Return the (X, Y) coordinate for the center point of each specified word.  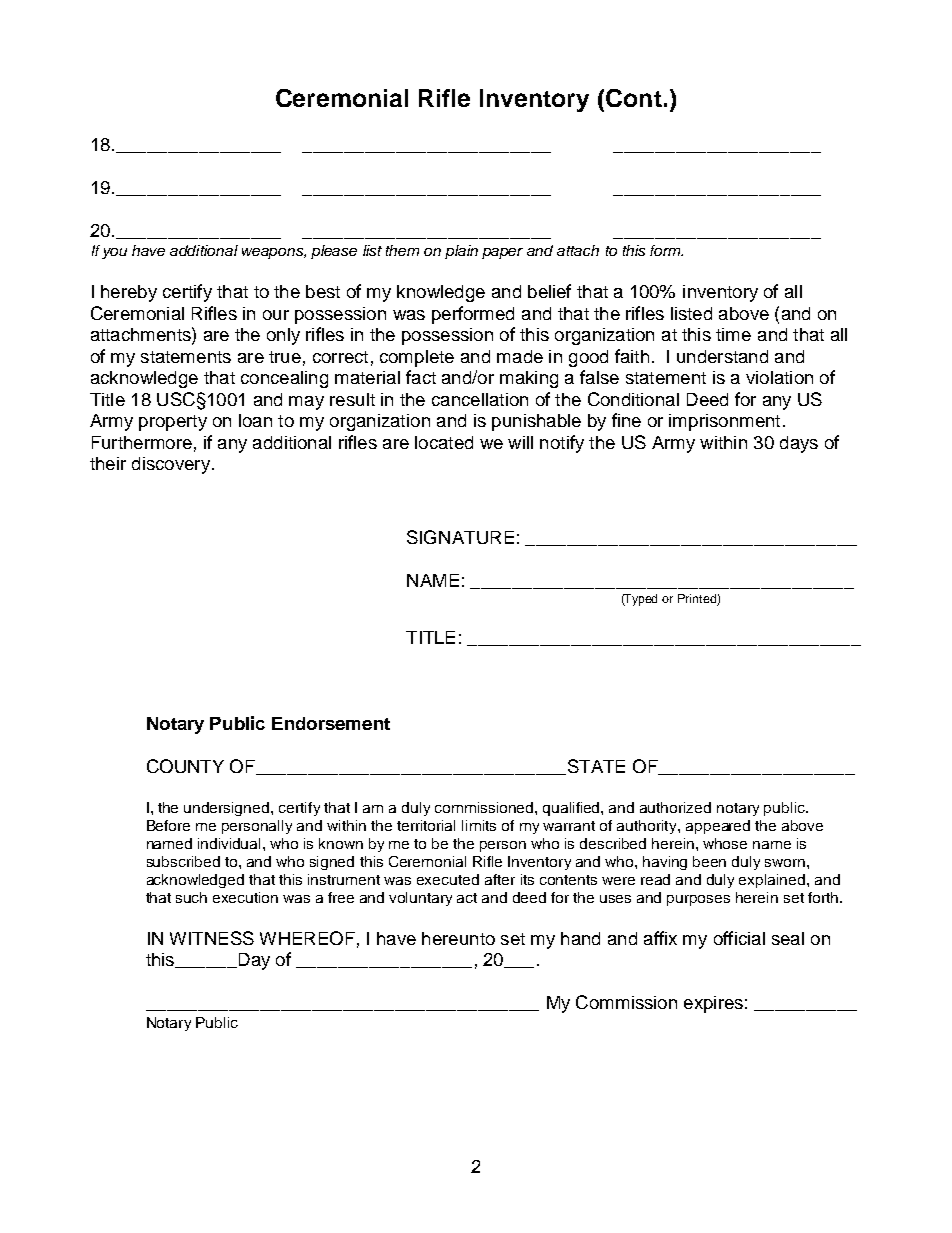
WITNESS (212, 938)
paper (502, 253)
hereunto (458, 938)
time (733, 334)
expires (713, 1004)
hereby (129, 293)
